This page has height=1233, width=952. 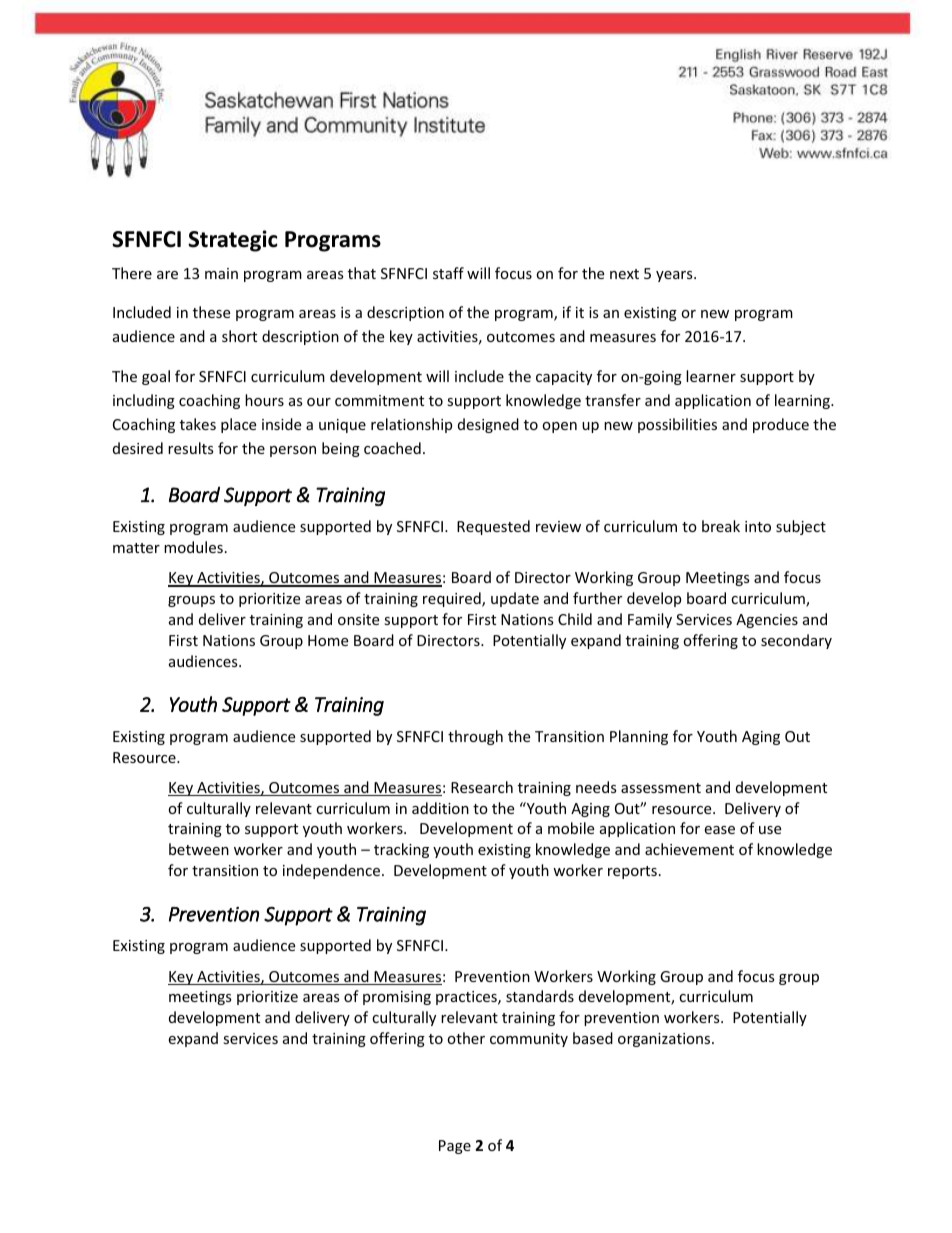 I want to click on Planning, so click(x=639, y=737).
